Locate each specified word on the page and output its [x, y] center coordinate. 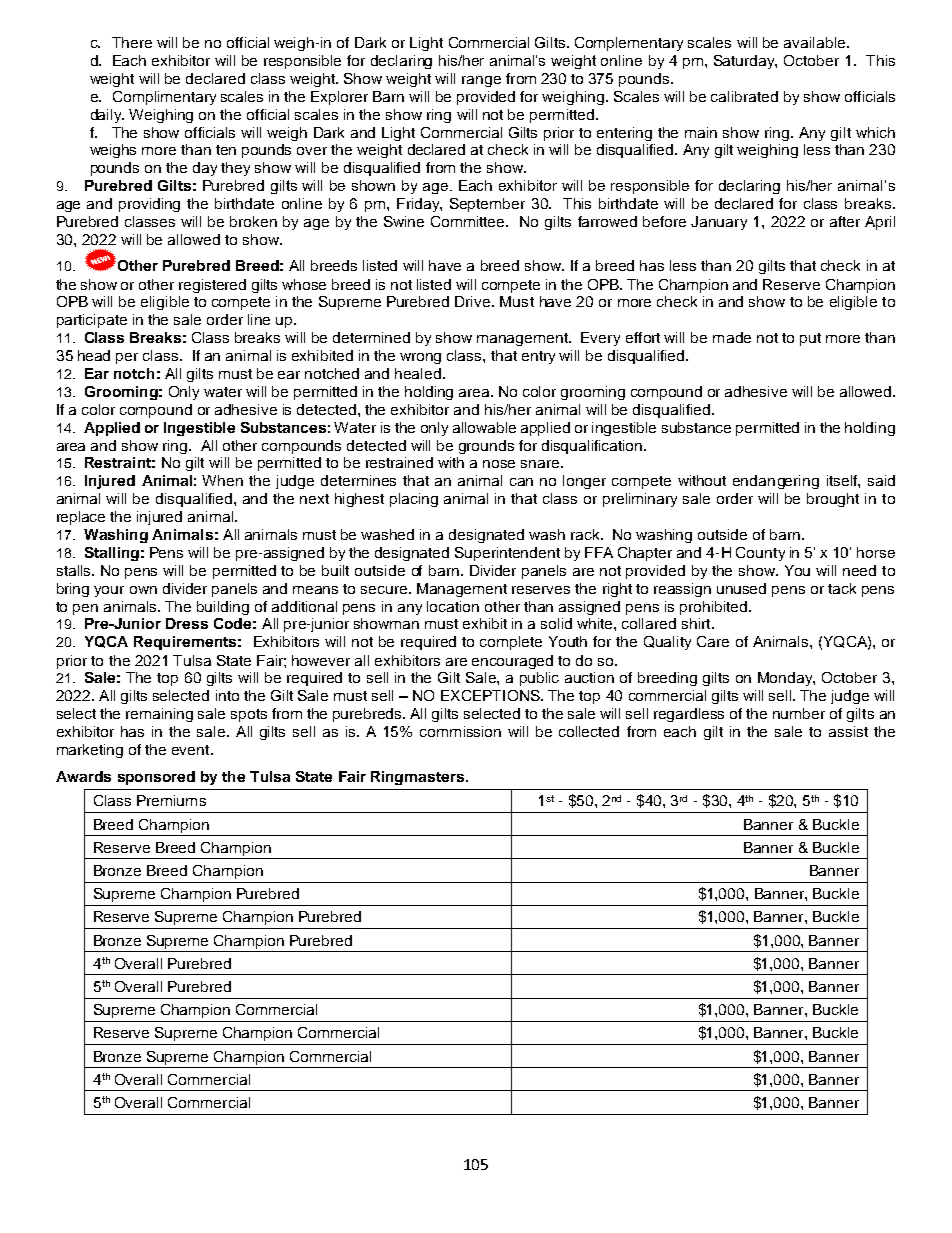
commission [460, 731]
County [760, 554]
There [132, 42]
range [481, 81]
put [810, 339]
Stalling [112, 554]
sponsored [156, 778]
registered [212, 286]
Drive [474, 301]
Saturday [745, 62]
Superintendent [507, 554]
